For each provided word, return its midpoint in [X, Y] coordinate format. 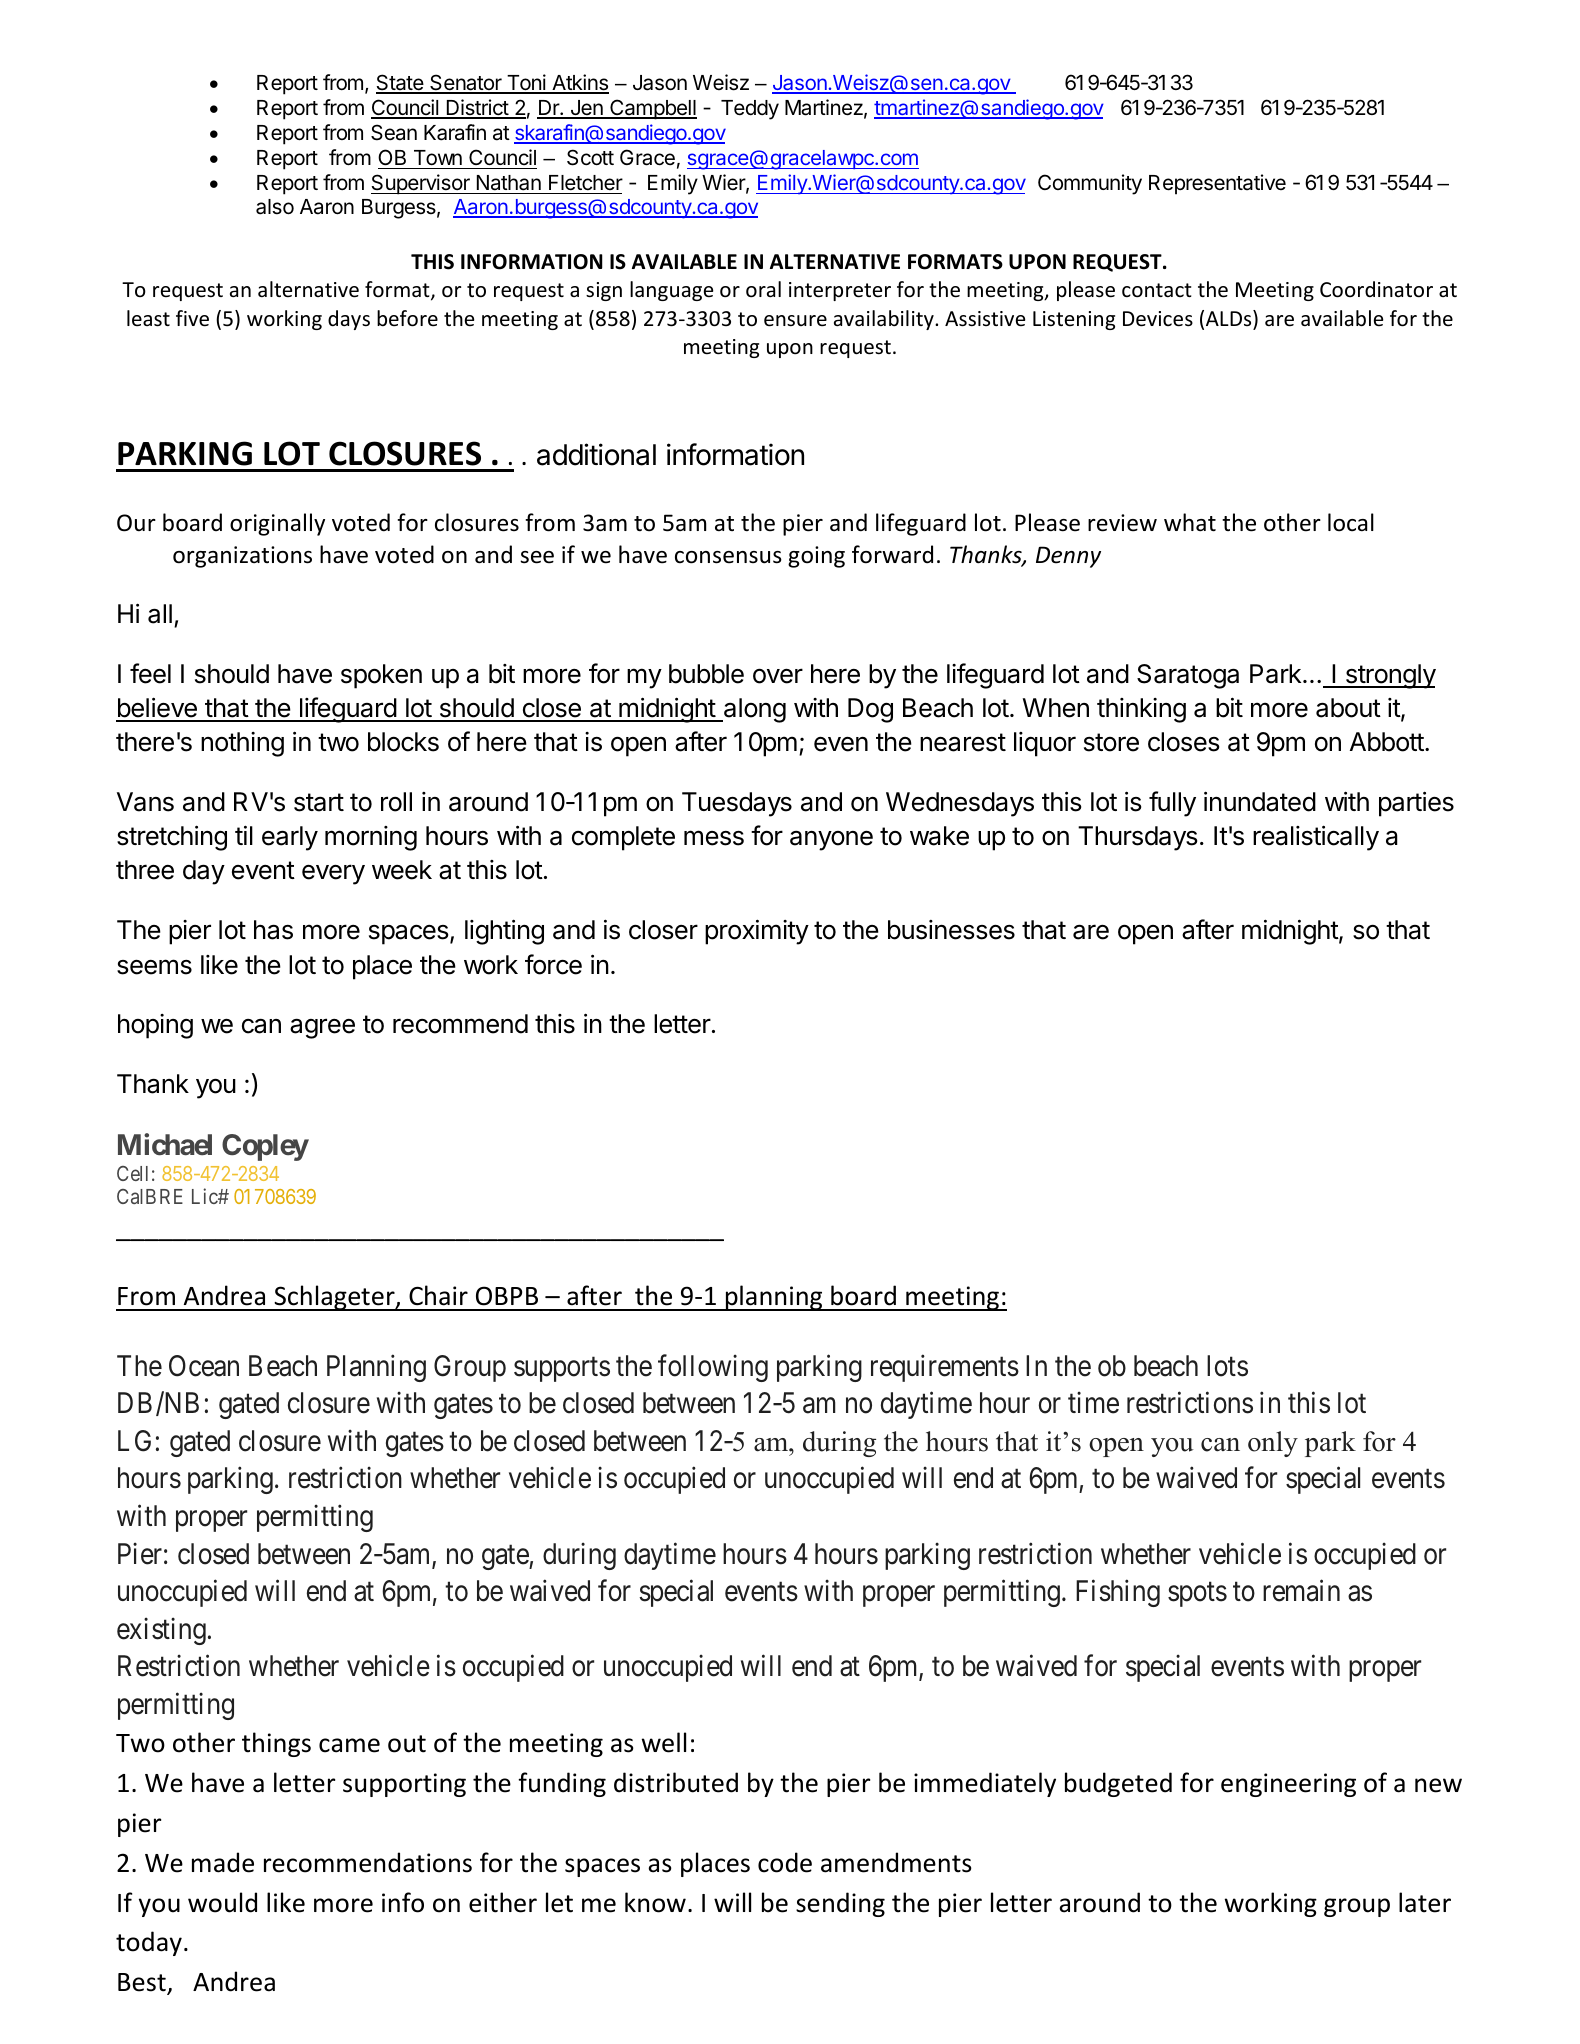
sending [840, 1904]
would [222, 1902]
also [275, 207]
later [1425, 1902]
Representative [1217, 184]
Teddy [750, 110]
